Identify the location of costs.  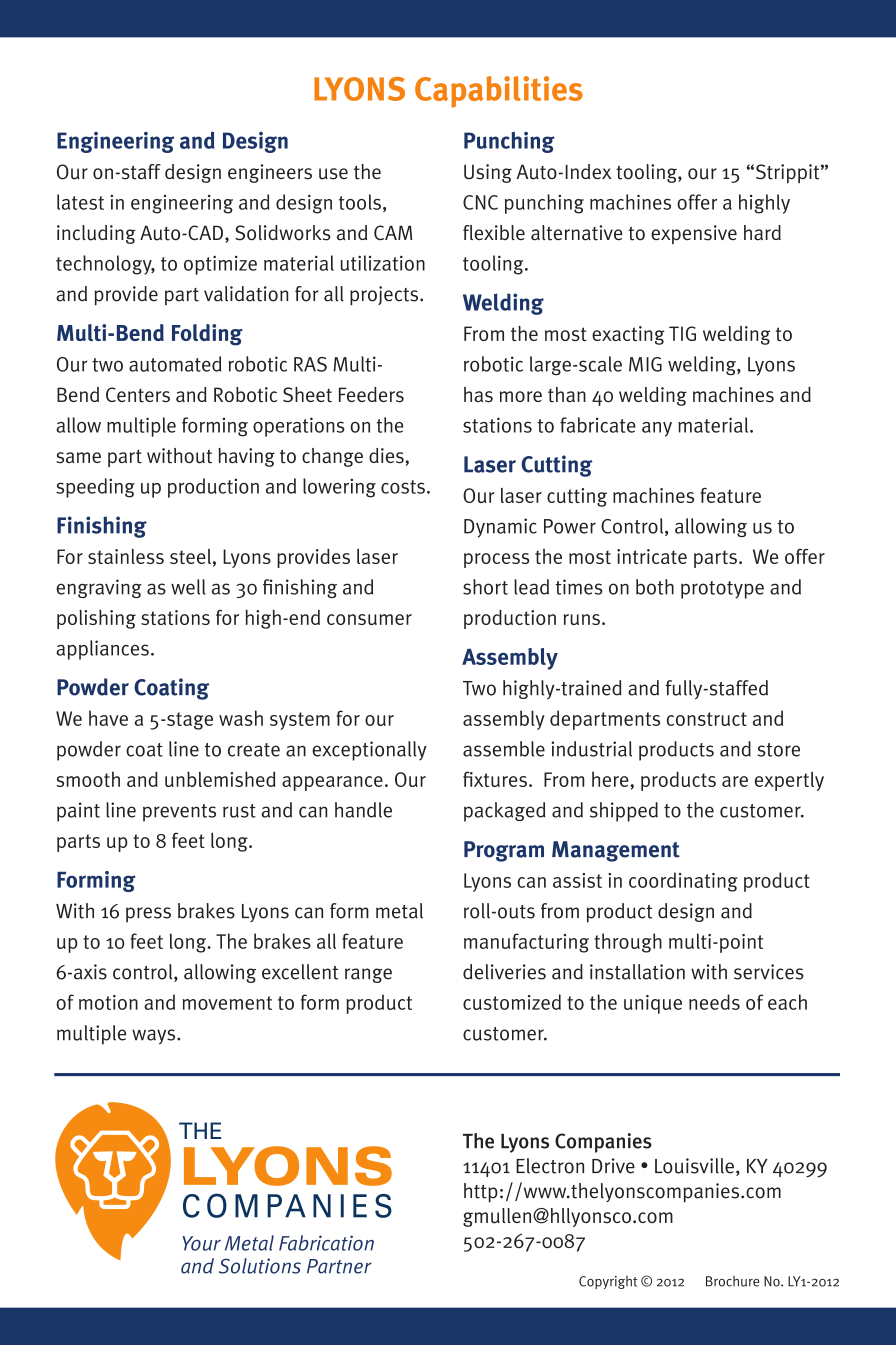
(403, 487).
